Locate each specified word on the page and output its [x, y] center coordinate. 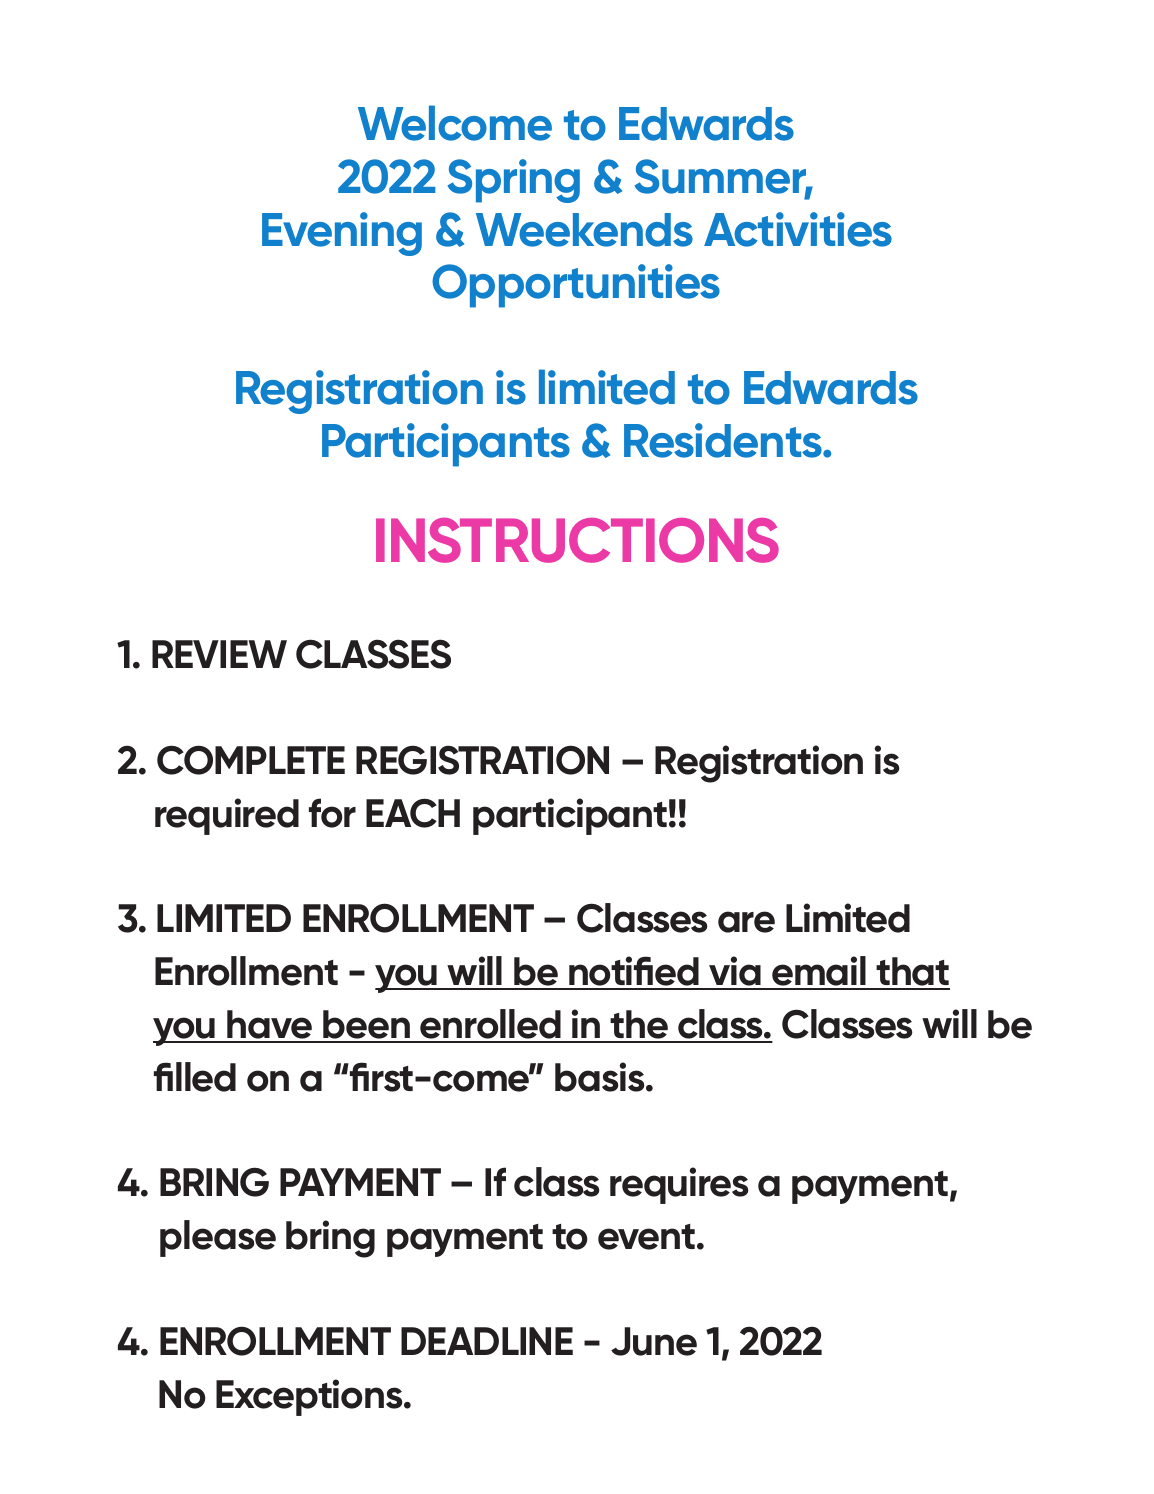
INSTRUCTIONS [577, 540]
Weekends [584, 230]
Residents [724, 440]
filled [195, 1077]
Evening [342, 234]
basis [601, 1077]
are [746, 922]
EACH [413, 813]
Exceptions [310, 1397]
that [912, 973]
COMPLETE [251, 760]
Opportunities [576, 286]
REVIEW [219, 654]
